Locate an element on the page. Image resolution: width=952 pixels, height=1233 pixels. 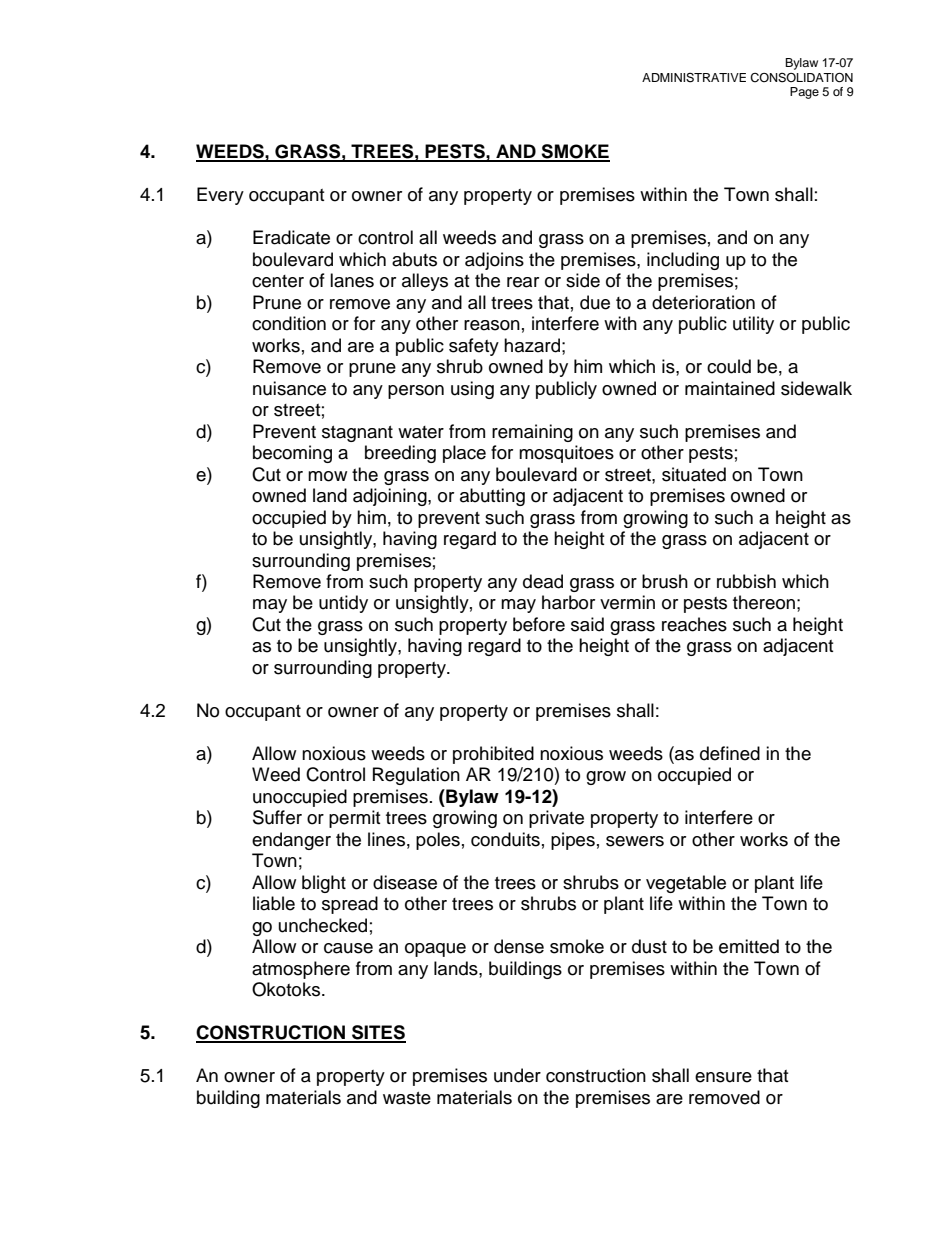
rubbish is located at coordinates (746, 581).
